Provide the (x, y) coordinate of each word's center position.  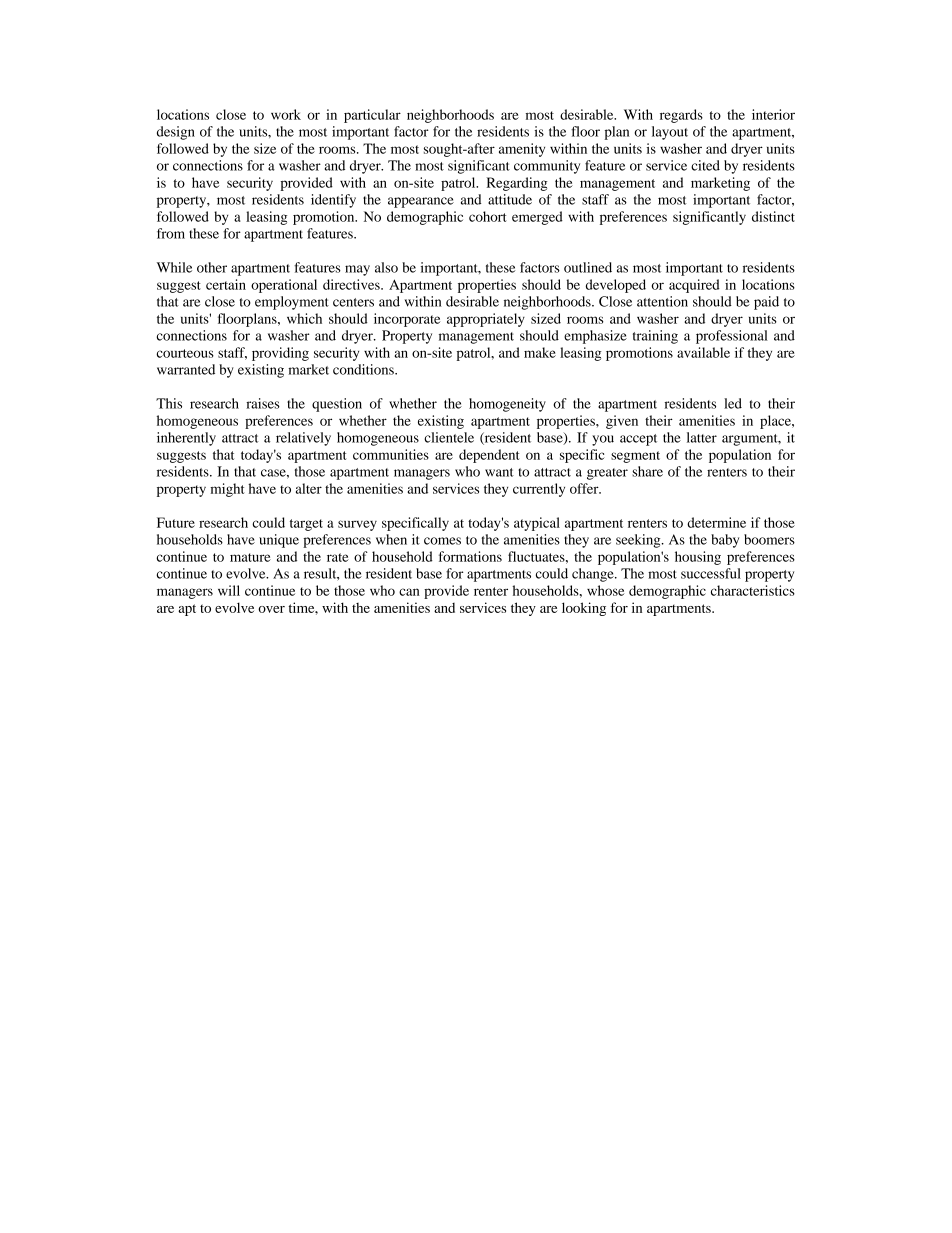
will (229, 590)
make (540, 352)
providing (280, 354)
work (286, 114)
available (703, 352)
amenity (522, 150)
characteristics (753, 590)
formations (470, 556)
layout (670, 133)
